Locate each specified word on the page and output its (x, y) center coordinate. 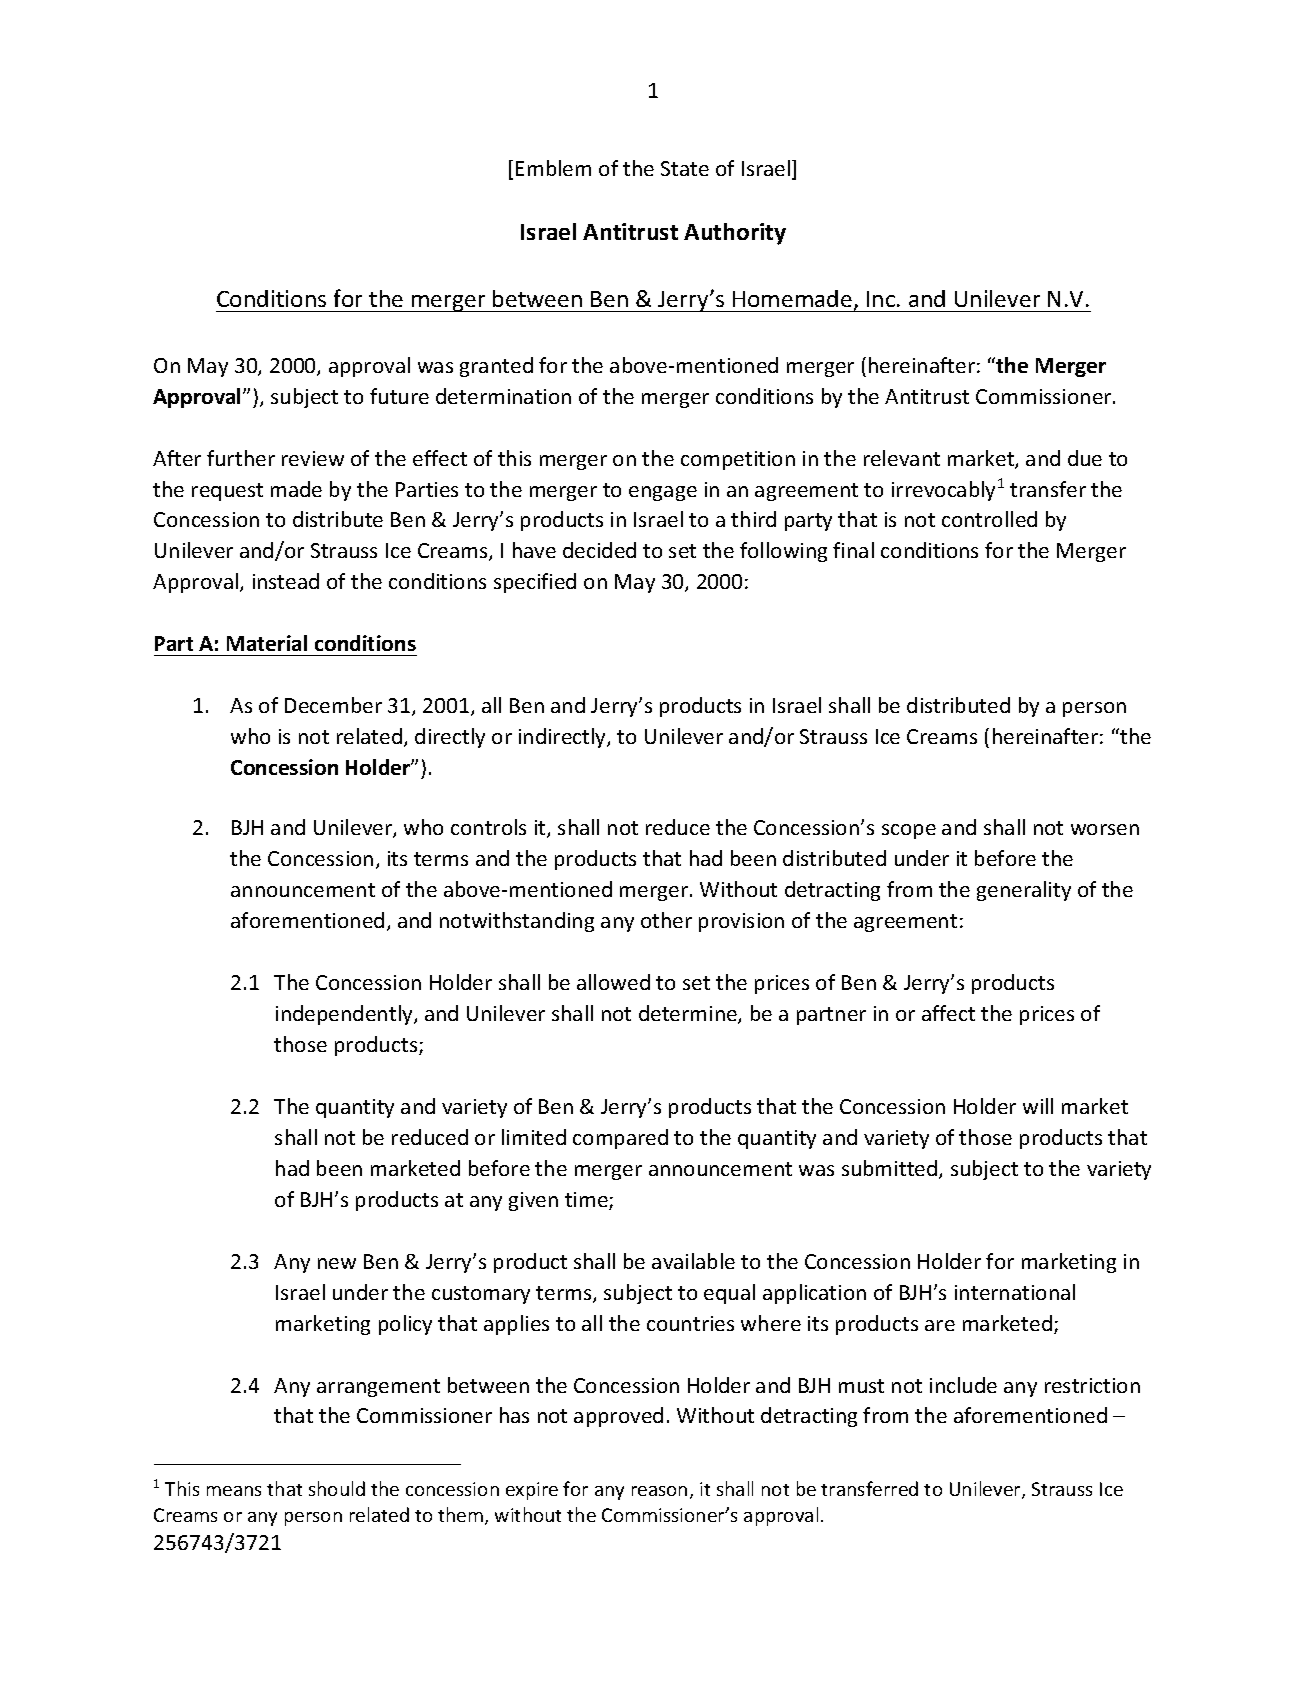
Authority (735, 234)
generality (1024, 891)
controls (488, 827)
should (337, 1488)
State (685, 168)
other (666, 920)
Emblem (553, 168)
